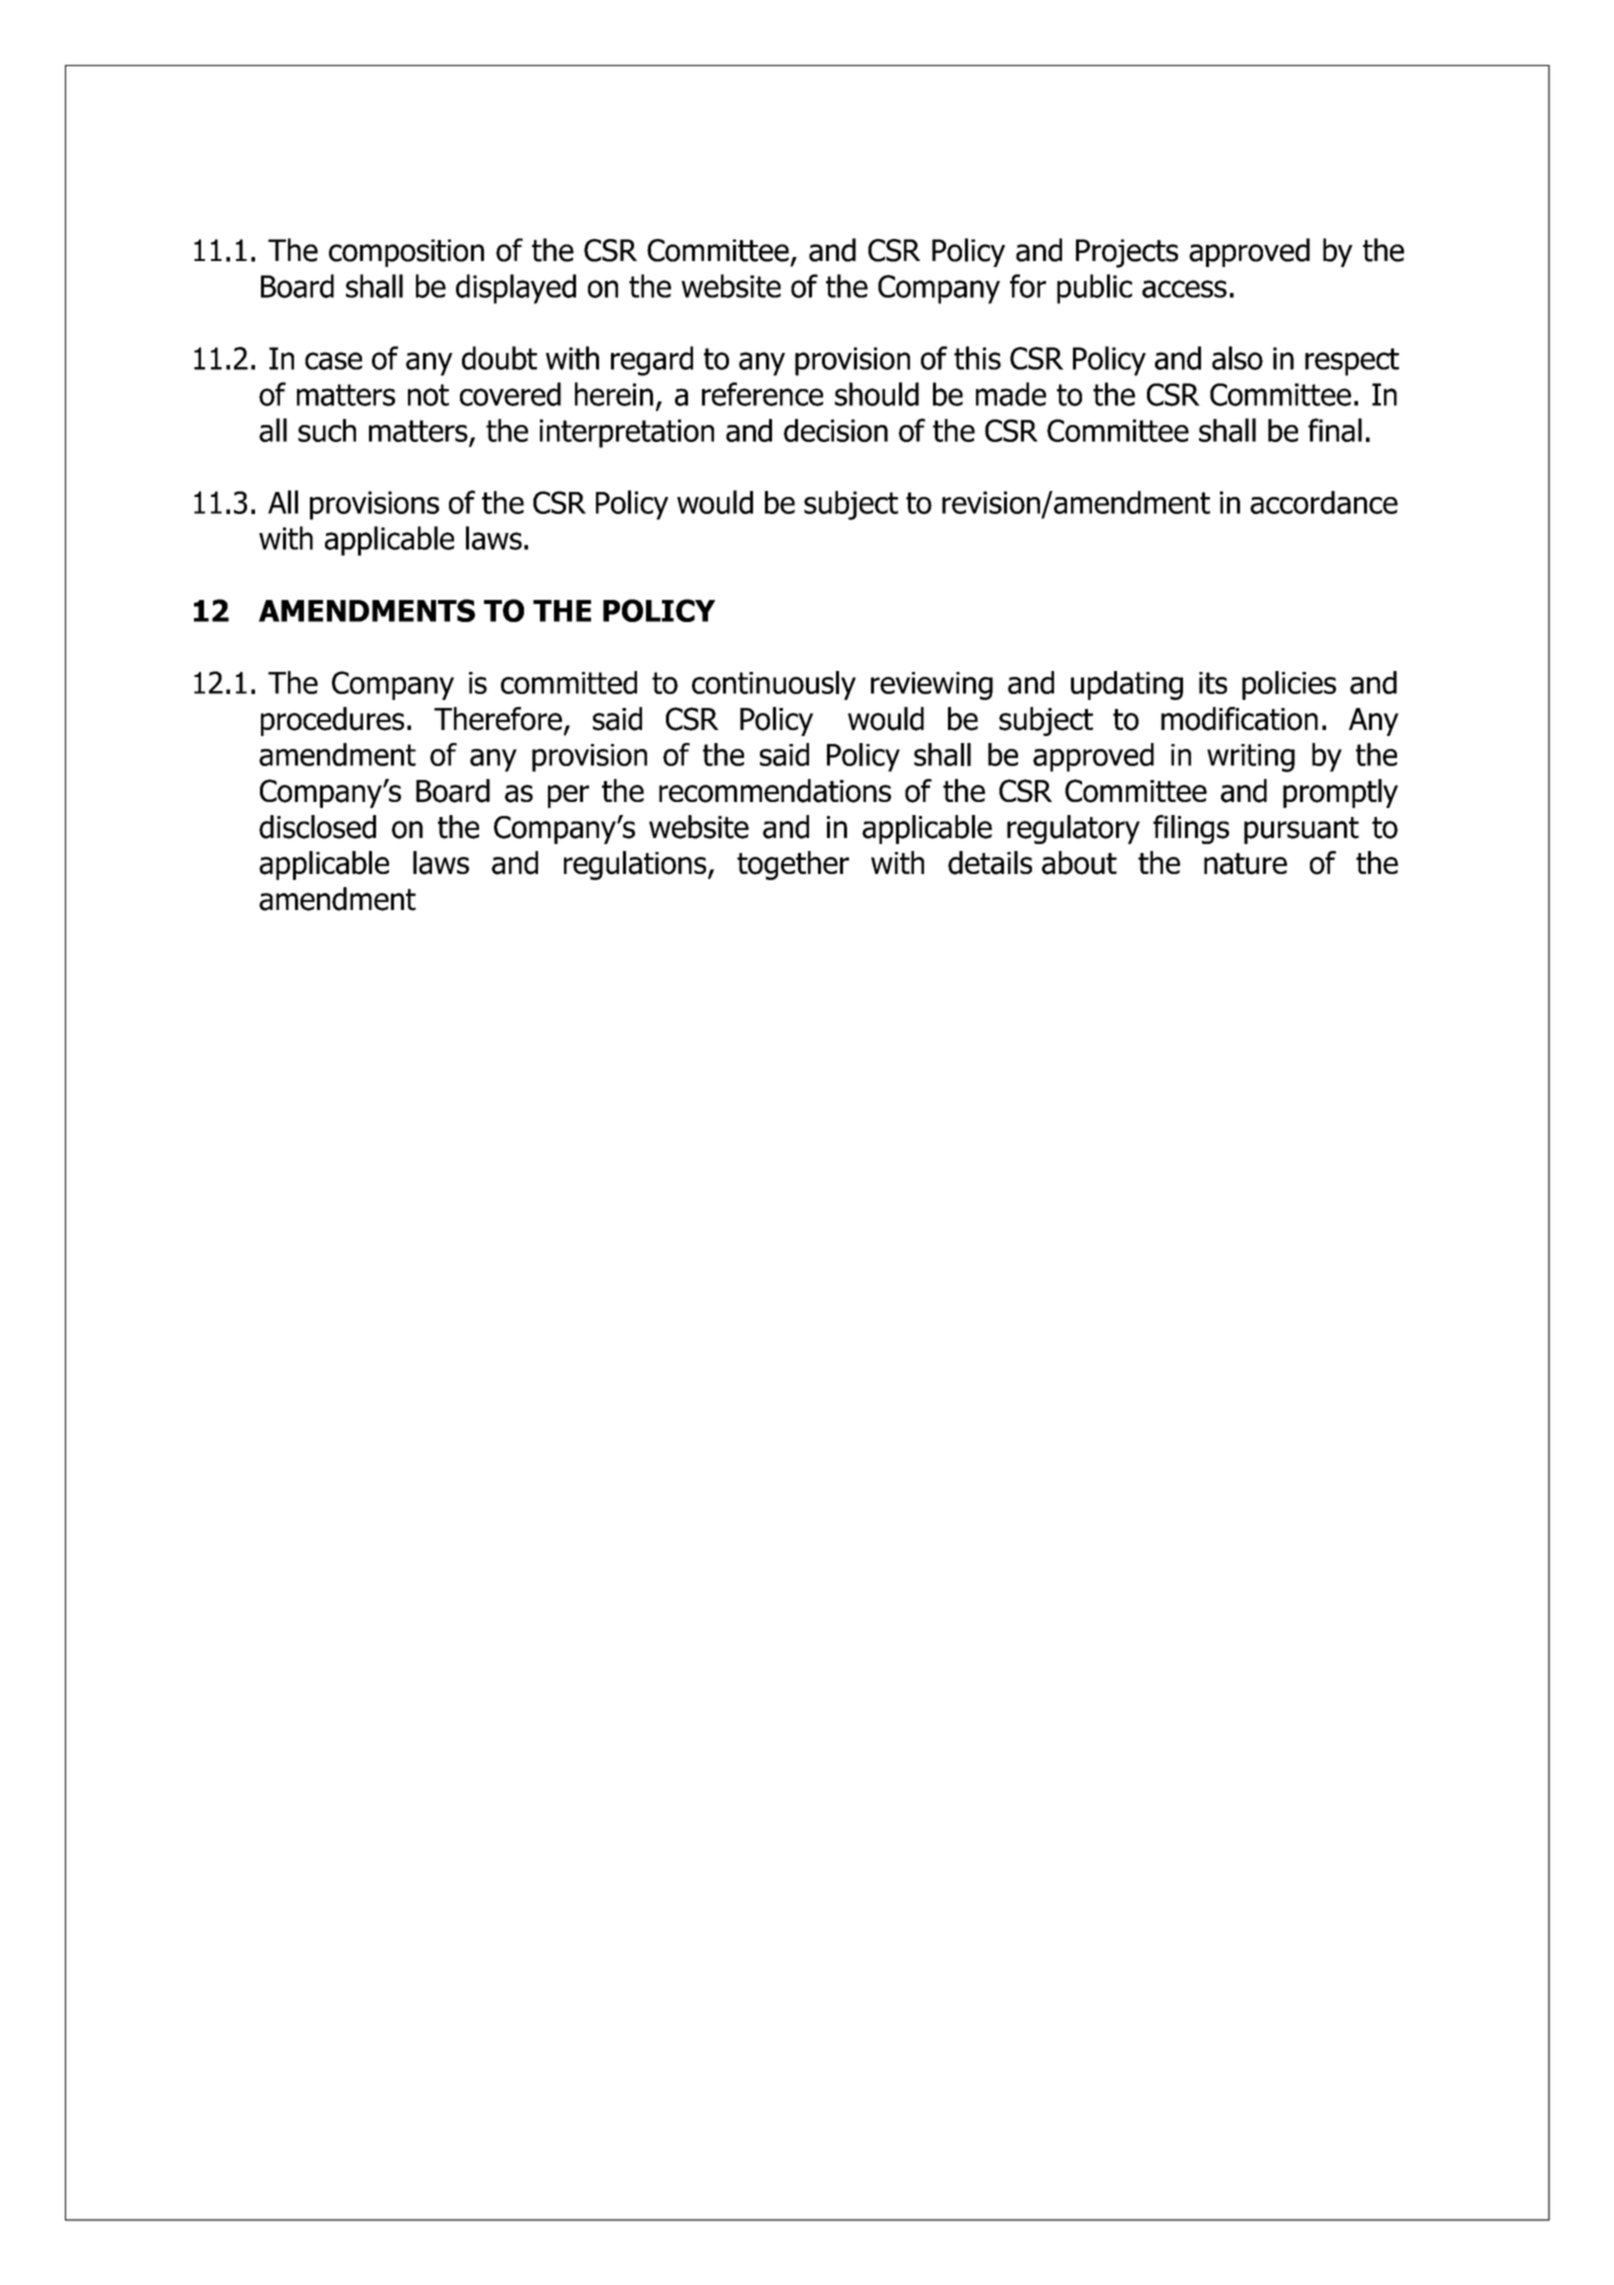 The height and width of the image is (2285, 1614). What do you see at coordinates (327, 430) in the image?
I see `such` at bounding box center [327, 430].
